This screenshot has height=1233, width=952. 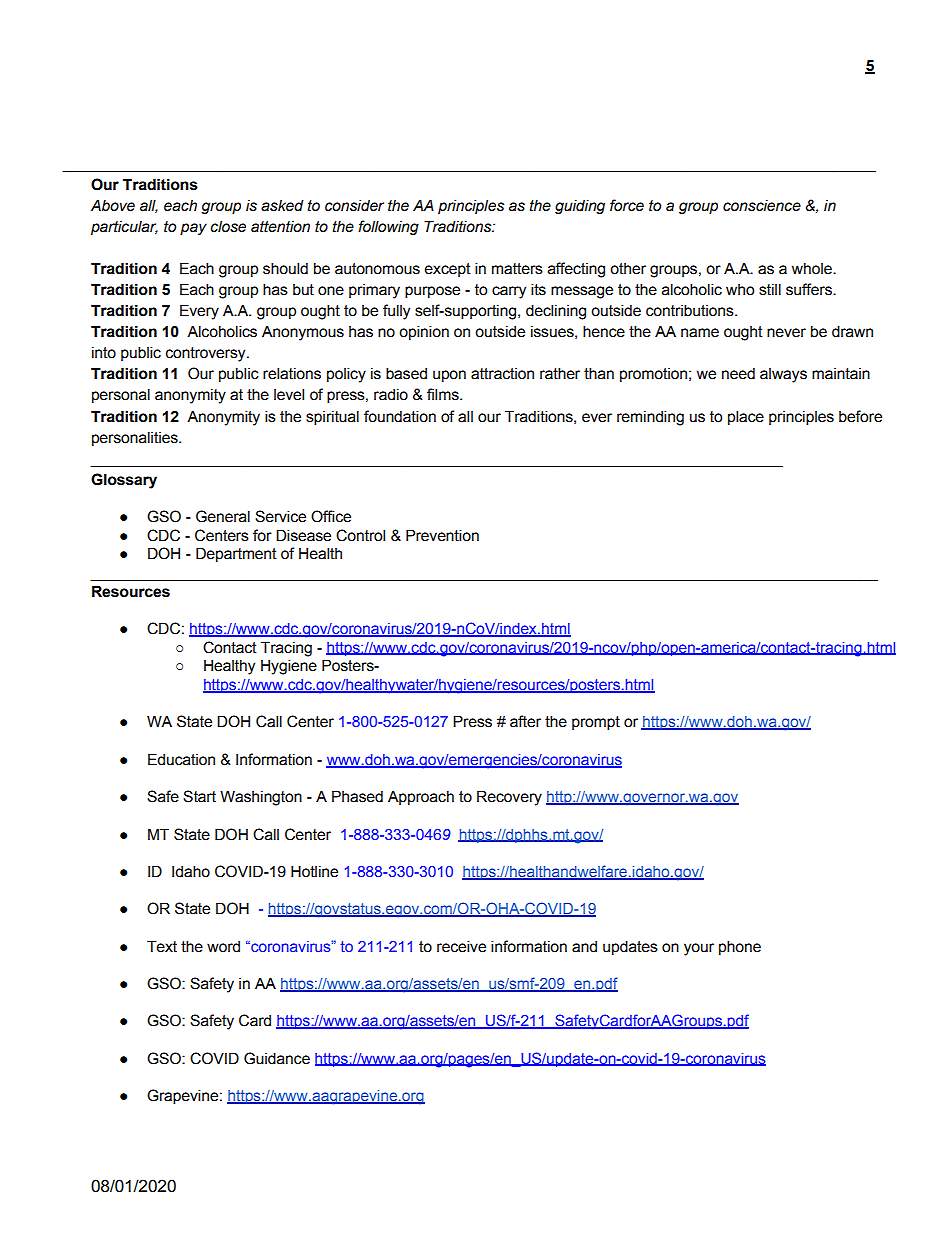 I want to click on matters, so click(x=517, y=269).
